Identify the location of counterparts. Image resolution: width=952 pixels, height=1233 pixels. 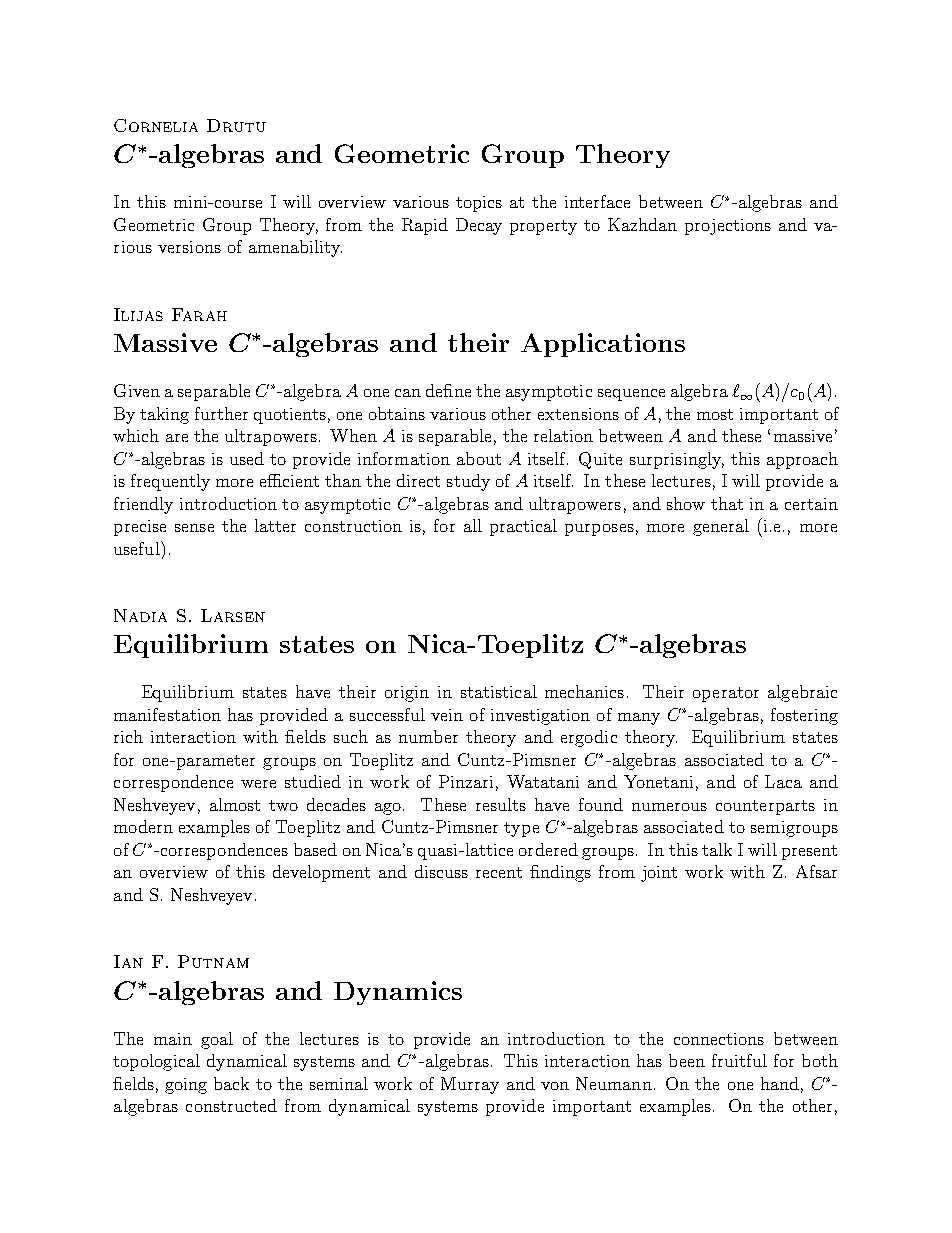
(765, 807).
